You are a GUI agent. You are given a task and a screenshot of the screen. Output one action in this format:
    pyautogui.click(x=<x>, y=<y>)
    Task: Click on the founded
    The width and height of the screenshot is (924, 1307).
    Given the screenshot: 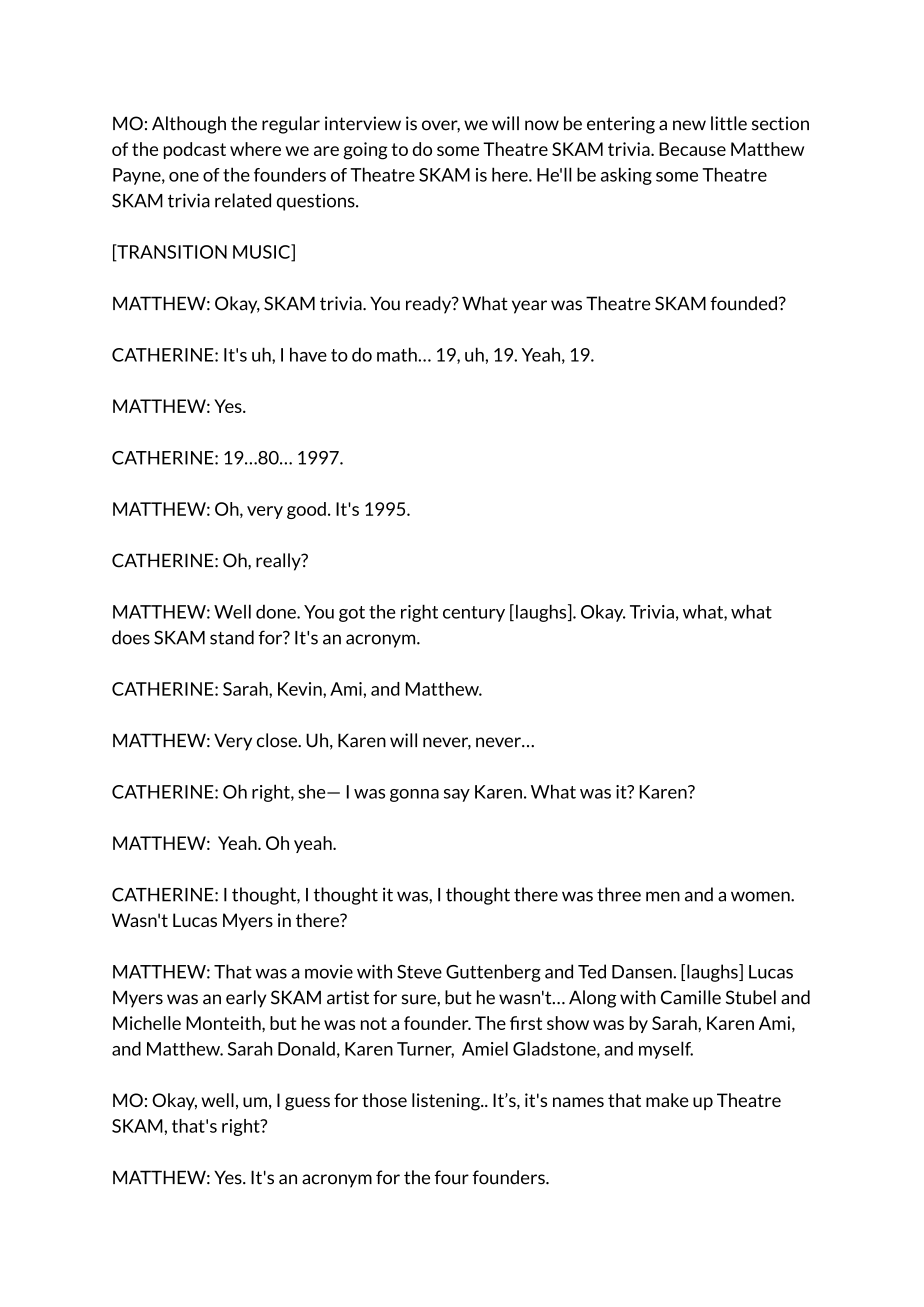 What is the action you would take?
    pyautogui.click(x=743, y=303)
